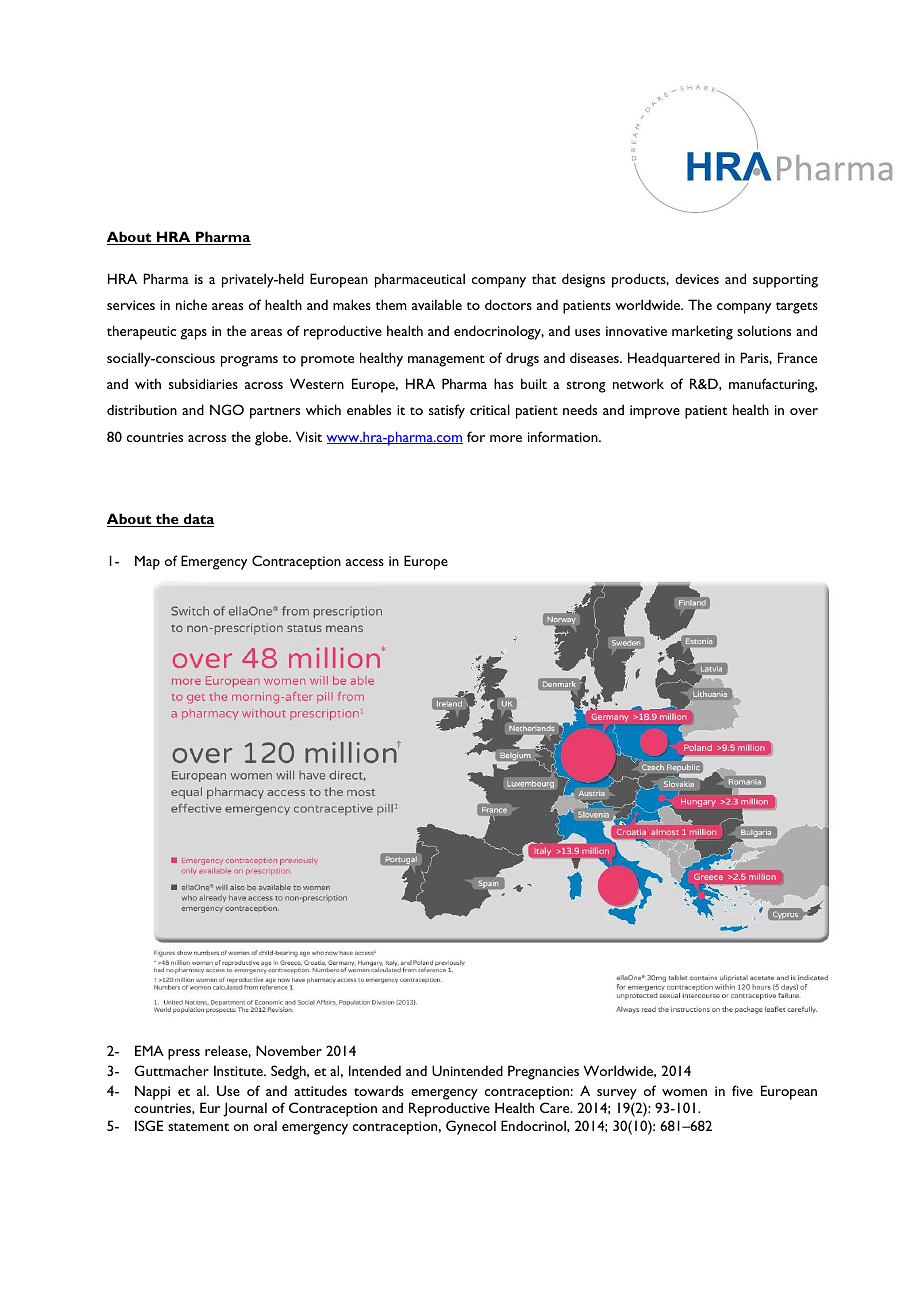 The image size is (924, 1308). Describe the element at coordinates (437, 304) in the image. I see `available` at that location.
